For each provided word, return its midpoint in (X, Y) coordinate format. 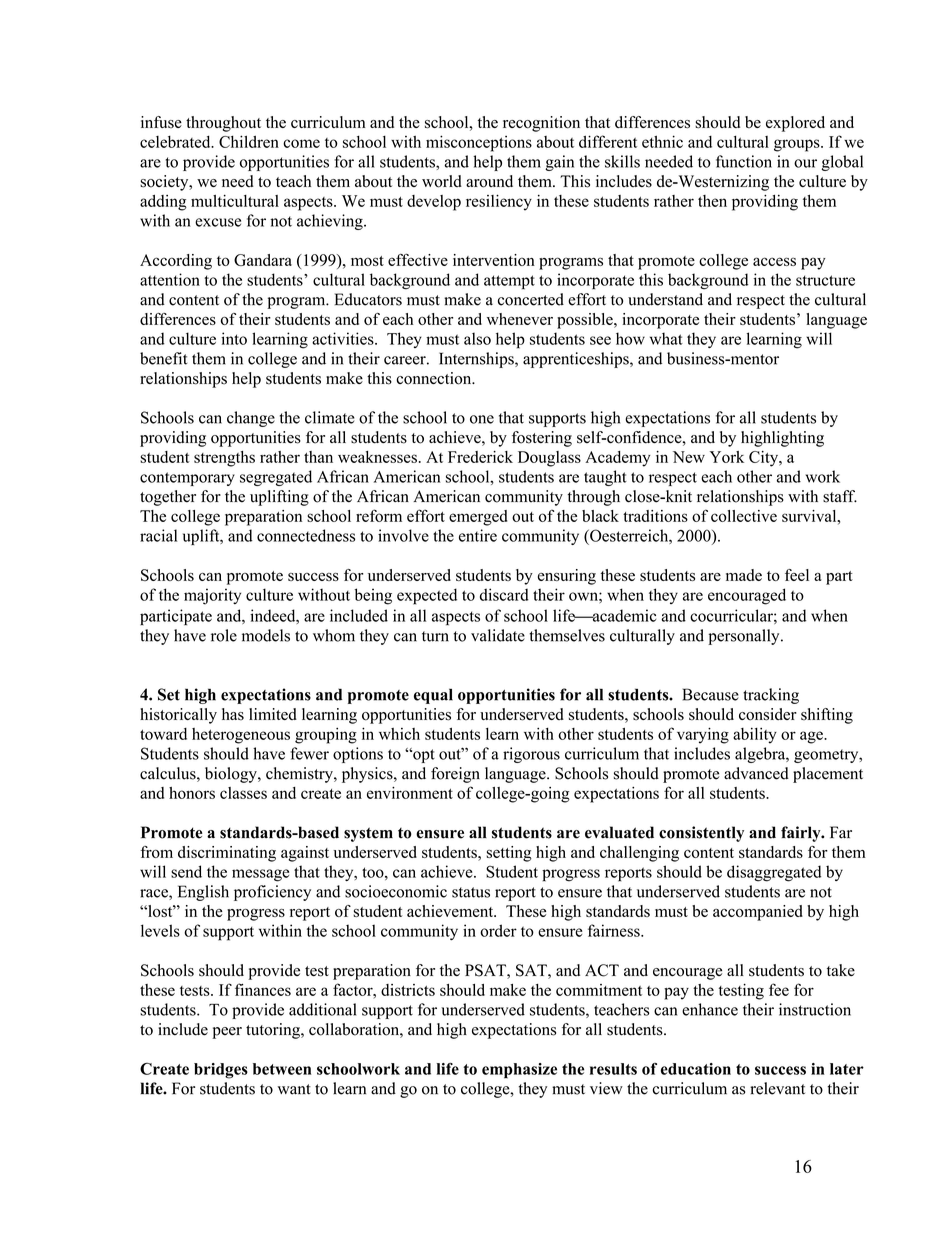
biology (232, 775)
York (727, 457)
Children (249, 141)
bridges (221, 1071)
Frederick (480, 457)
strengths (224, 459)
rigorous (531, 755)
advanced (756, 773)
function (744, 161)
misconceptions (479, 143)
